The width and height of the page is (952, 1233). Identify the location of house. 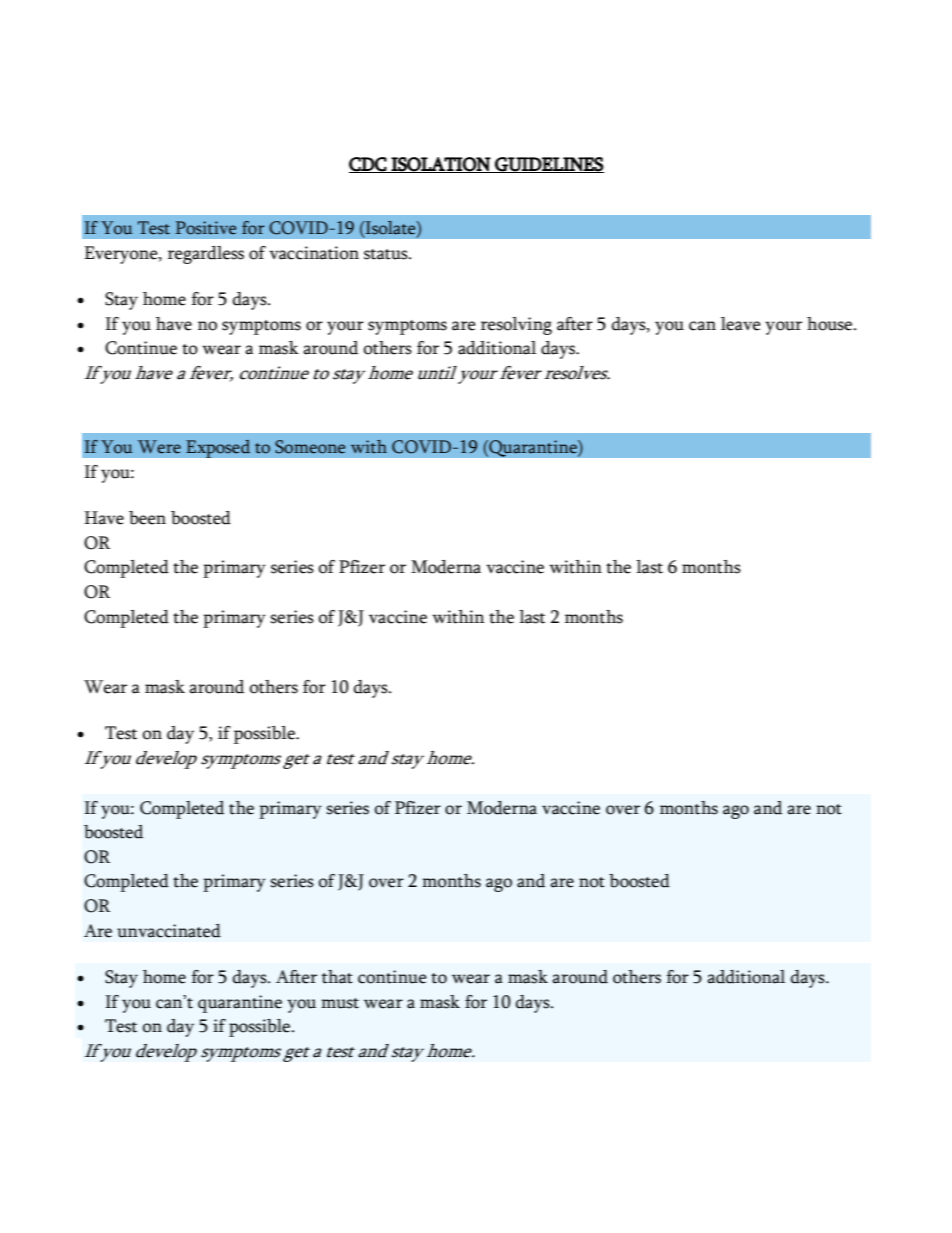
(829, 324).
